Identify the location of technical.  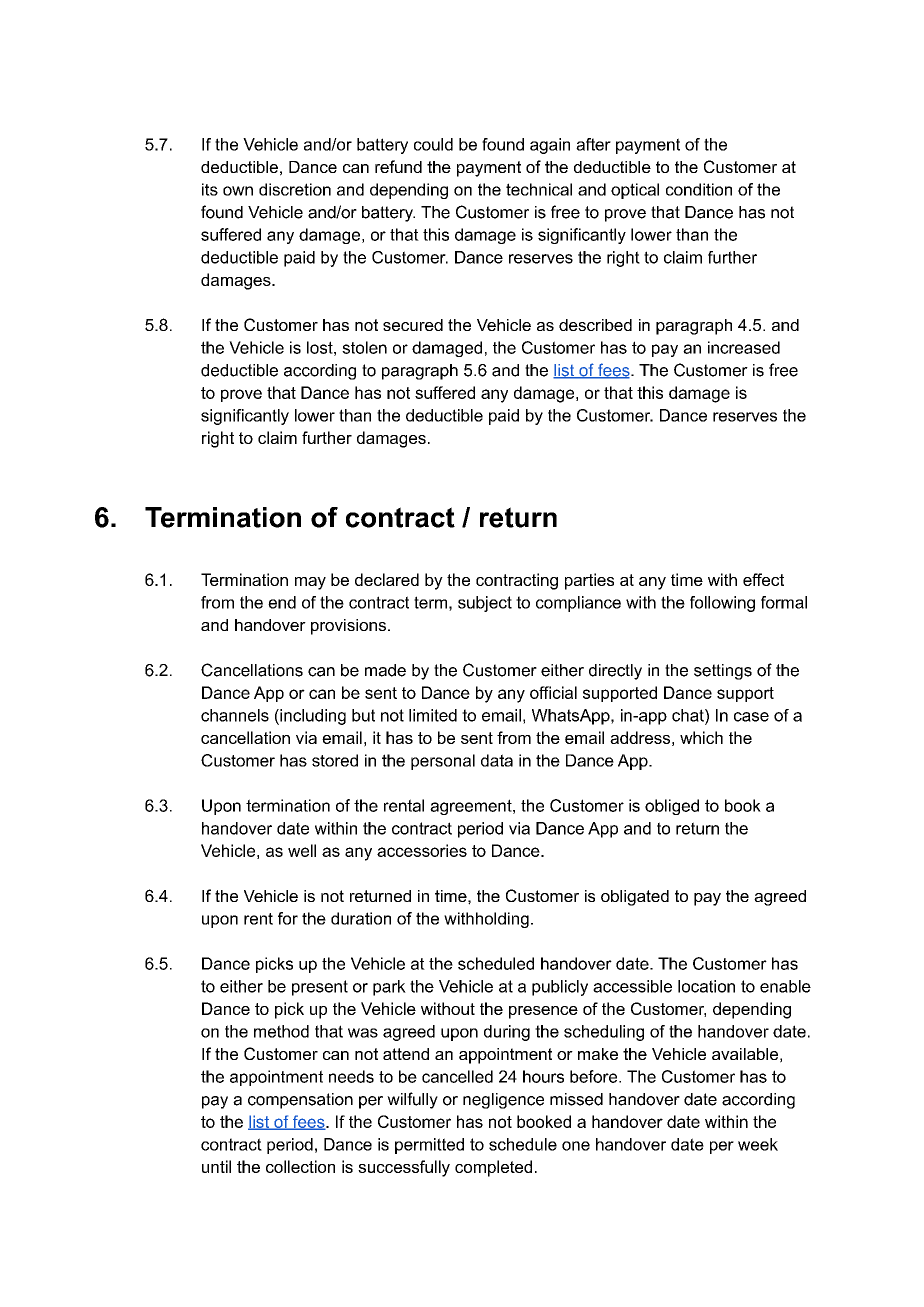
(539, 189).
